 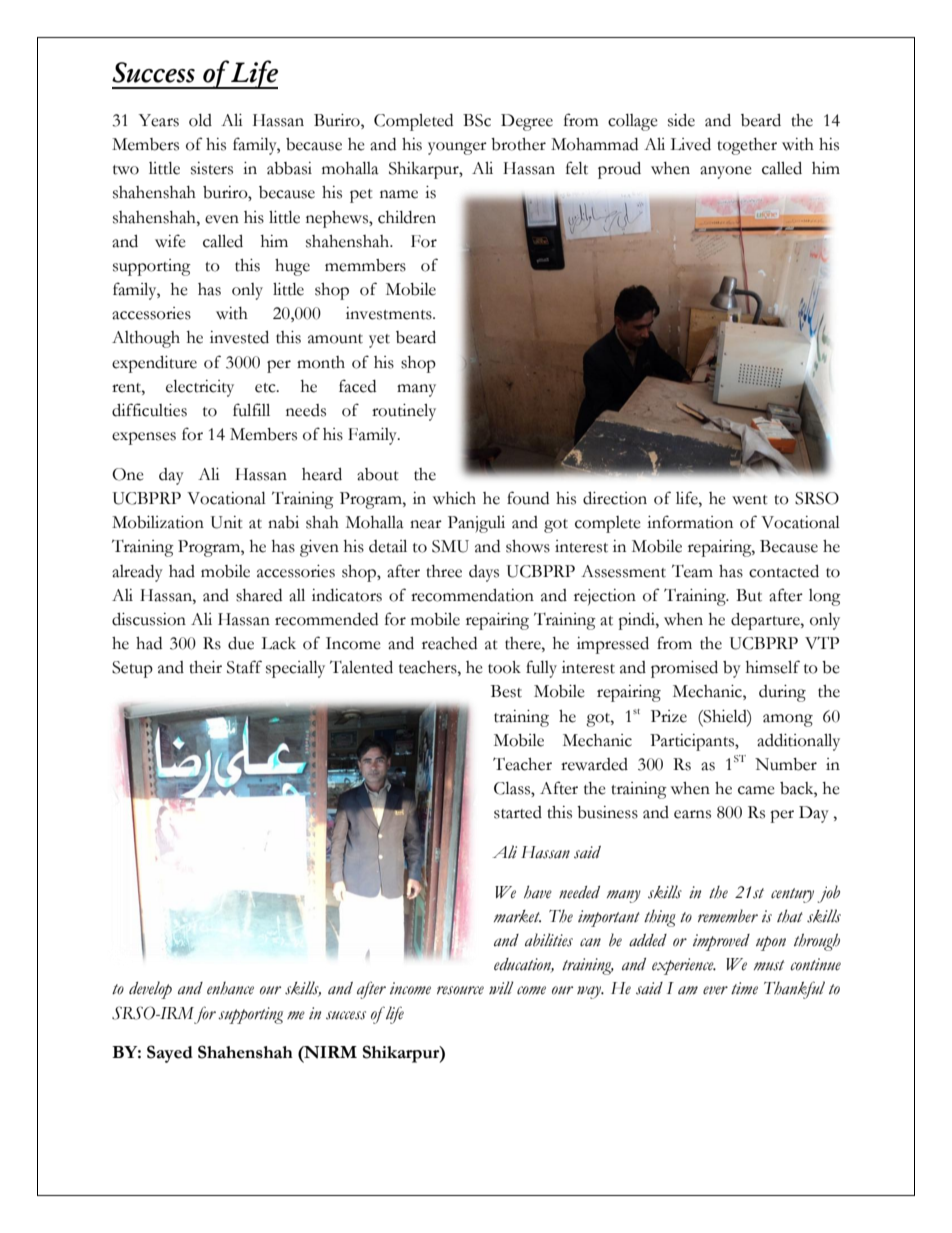 What do you see at coordinates (457, 148) in the page?
I see `younger` at bounding box center [457, 148].
